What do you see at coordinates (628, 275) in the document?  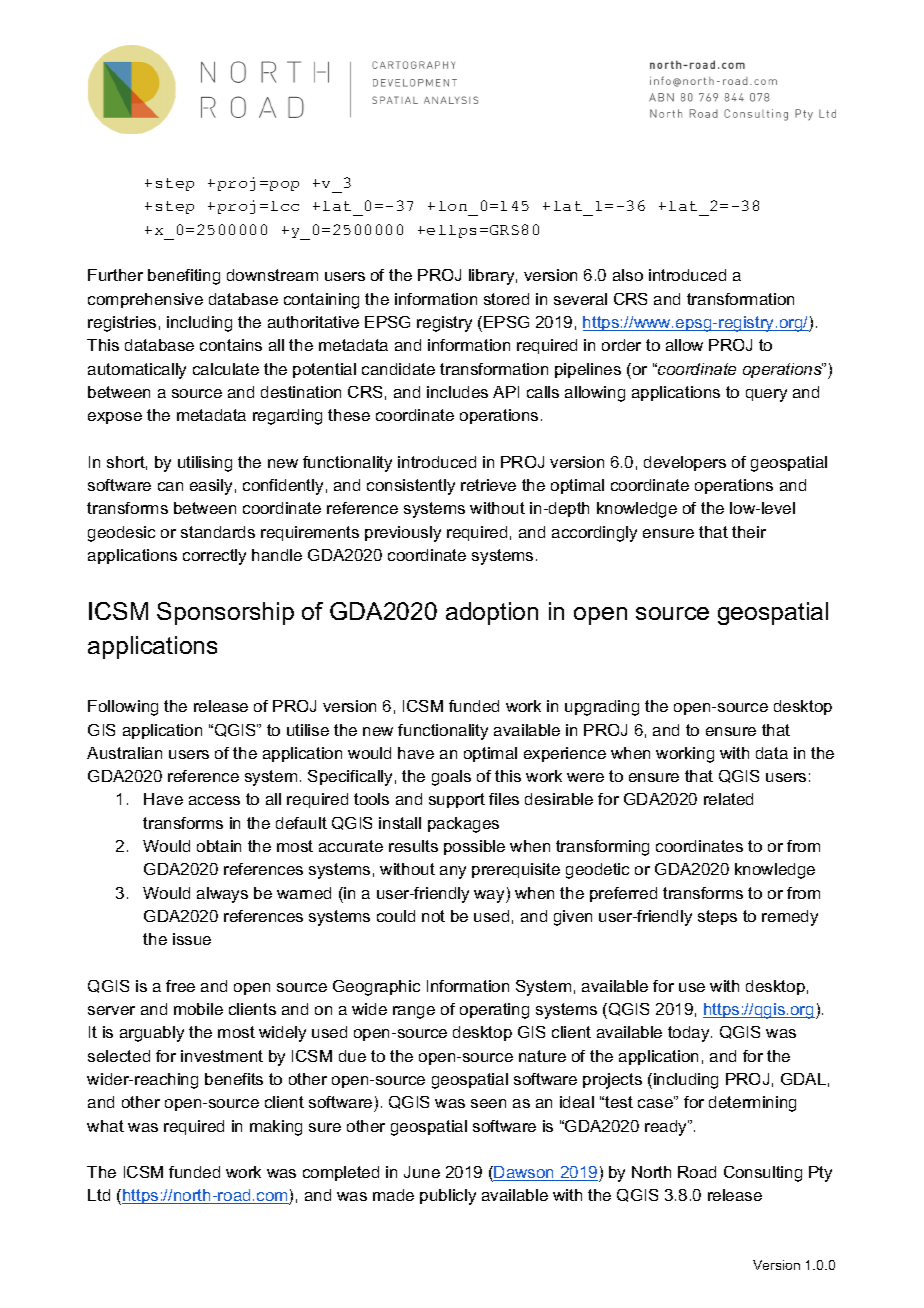 I see `also` at bounding box center [628, 275].
